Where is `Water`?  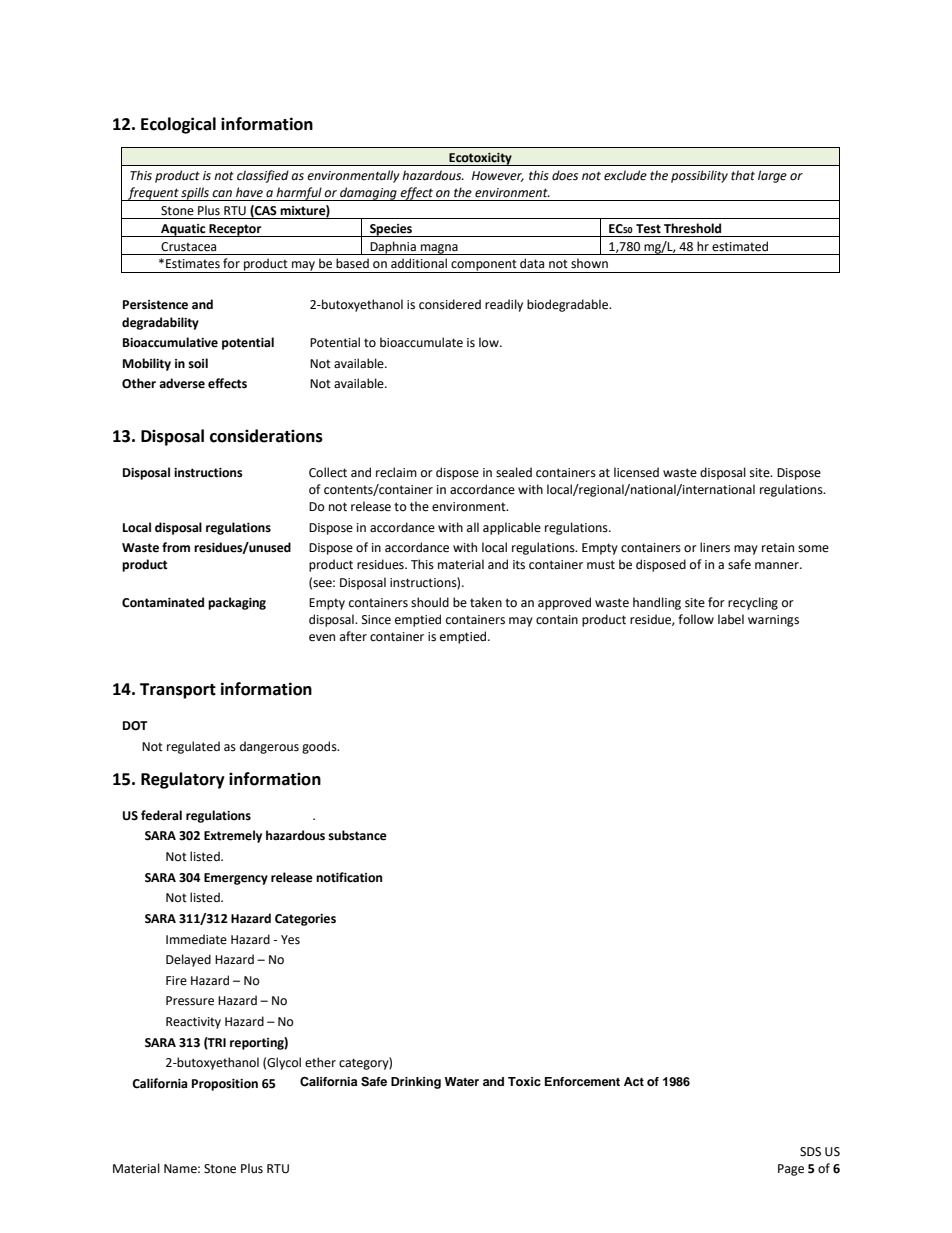
Water is located at coordinates (462, 1081).
